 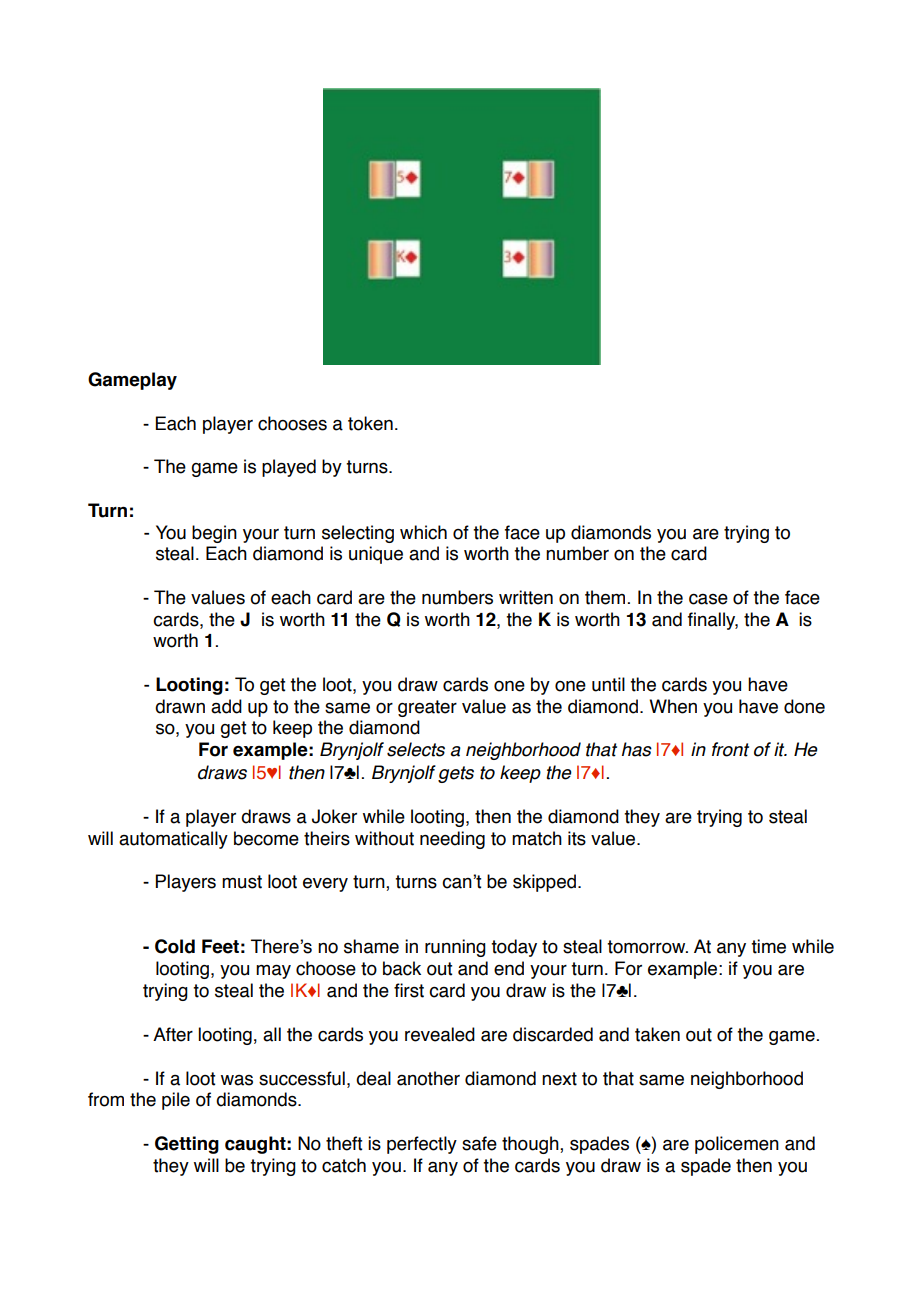 What do you see at coordinates (423, 532) in the screenshot?
I see `which` at bounding box center [423, 532].
